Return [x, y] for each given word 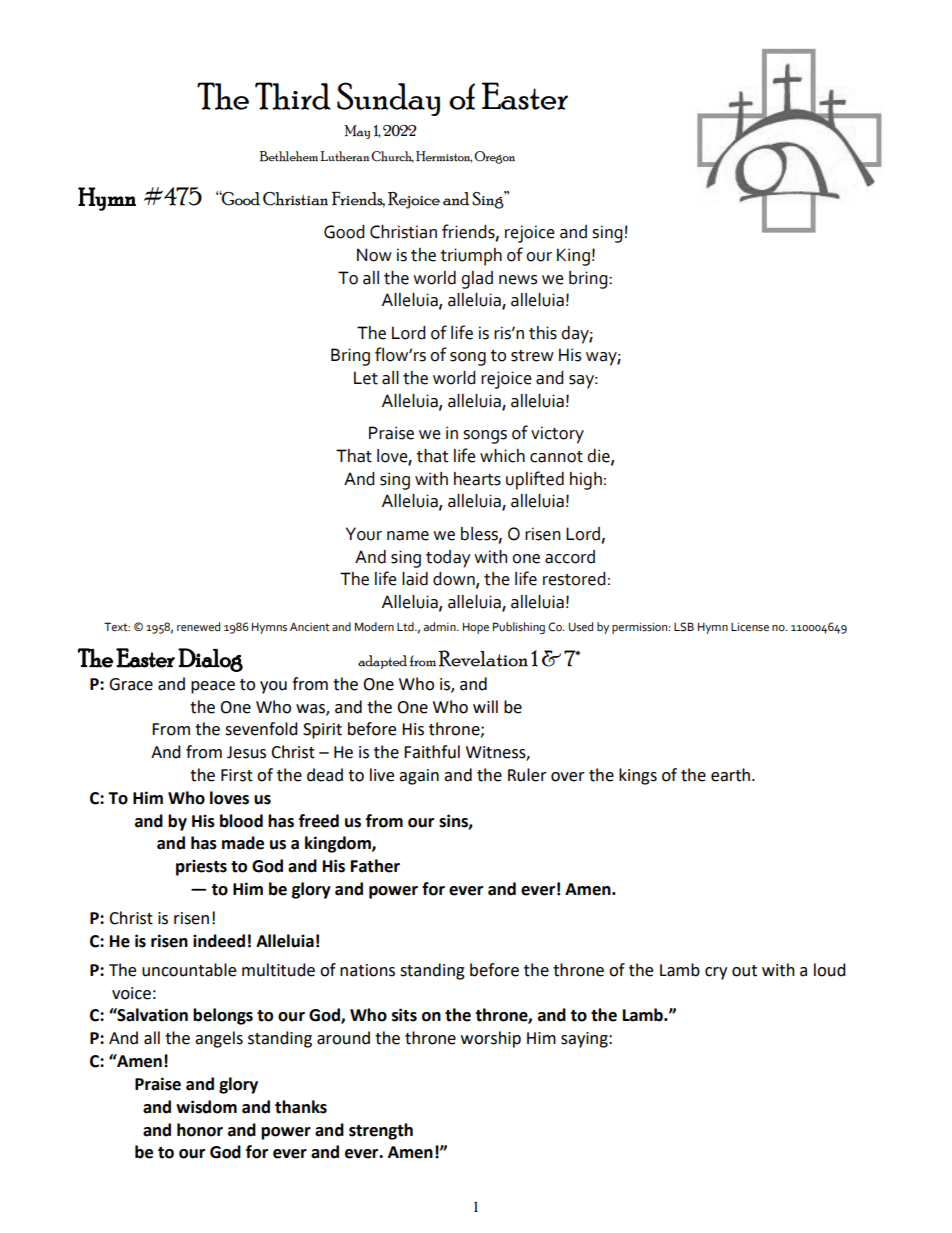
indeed [219, 941]
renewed [198, 626]
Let [366, 378]
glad [477, 280]
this [543, 333]
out [744, 971]
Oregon [494, 157]
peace [213, 687]
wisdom [206, 1107]
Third [293, 96]
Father [375, 866]
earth [732, 775]
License [750, 627]
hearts [477, 479]
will [485, 706]
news [518, 280]
